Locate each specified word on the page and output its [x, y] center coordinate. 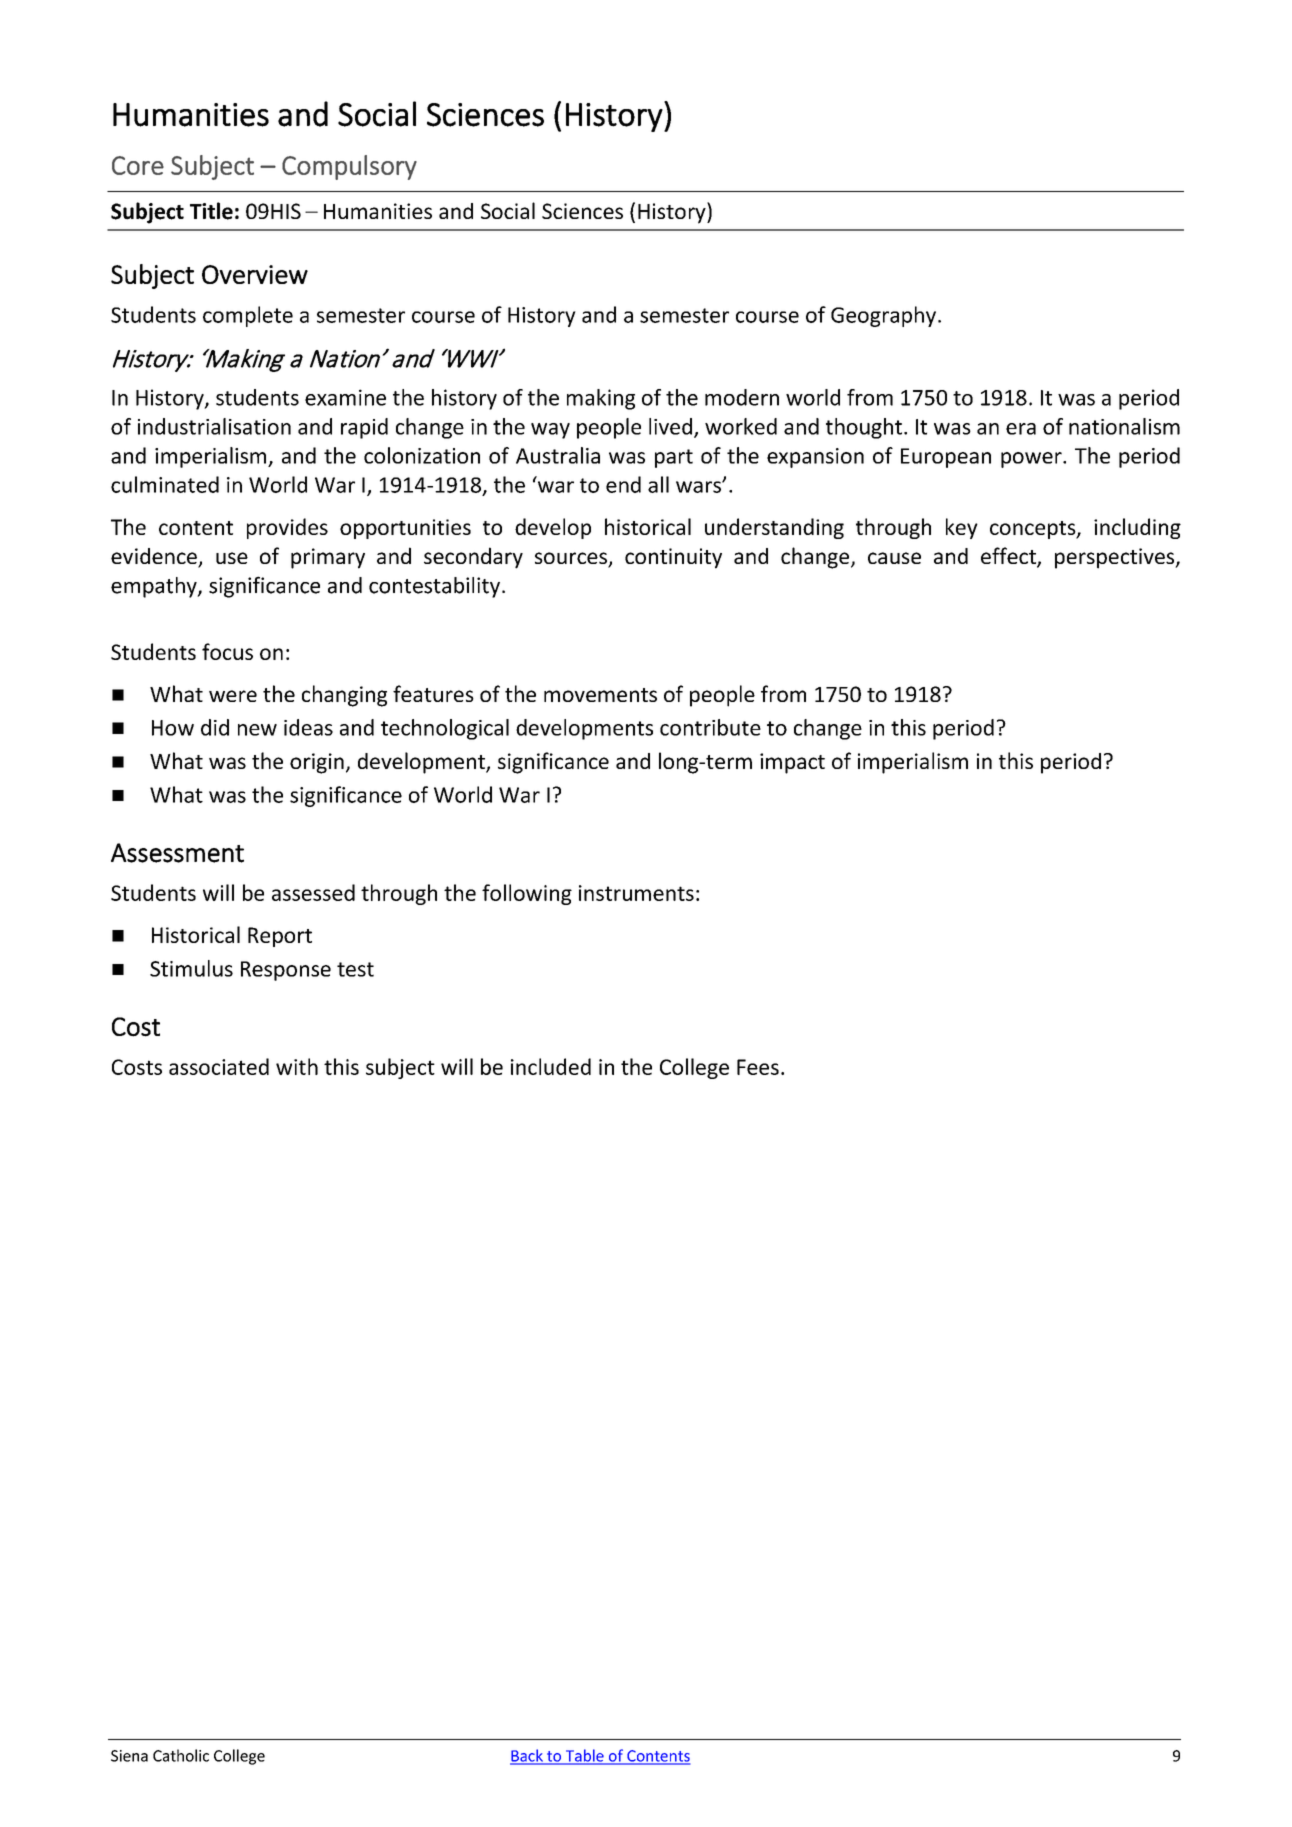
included [551, 1066]
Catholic [181, 1755]
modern [742, 397]
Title [211, 211]
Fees [758, 1067]
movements [600, 695]
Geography [883, 316]
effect [1009, 557]
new [257, 730]
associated [219, 1066]
